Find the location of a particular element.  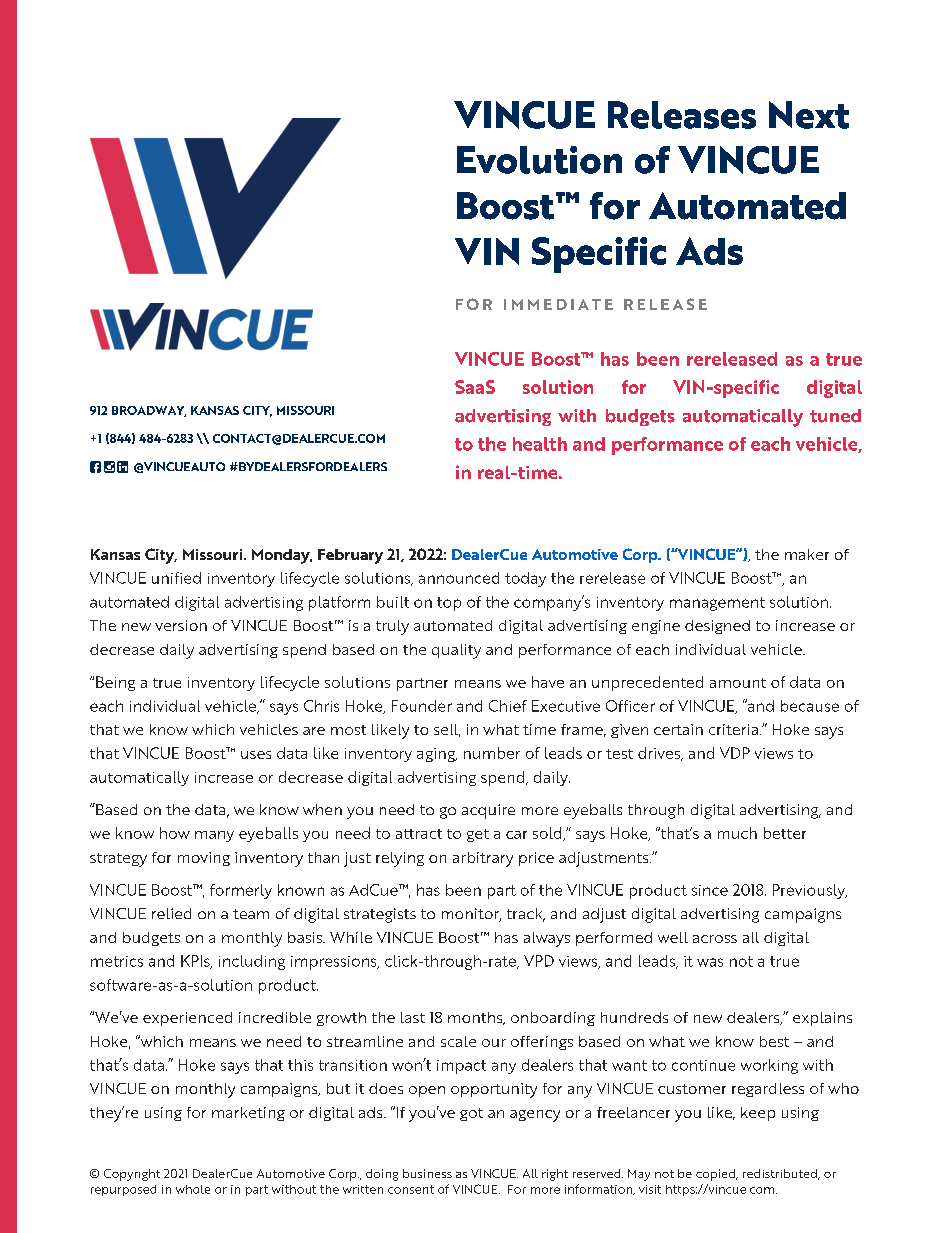

Next is located at coordinates (809, 115).
